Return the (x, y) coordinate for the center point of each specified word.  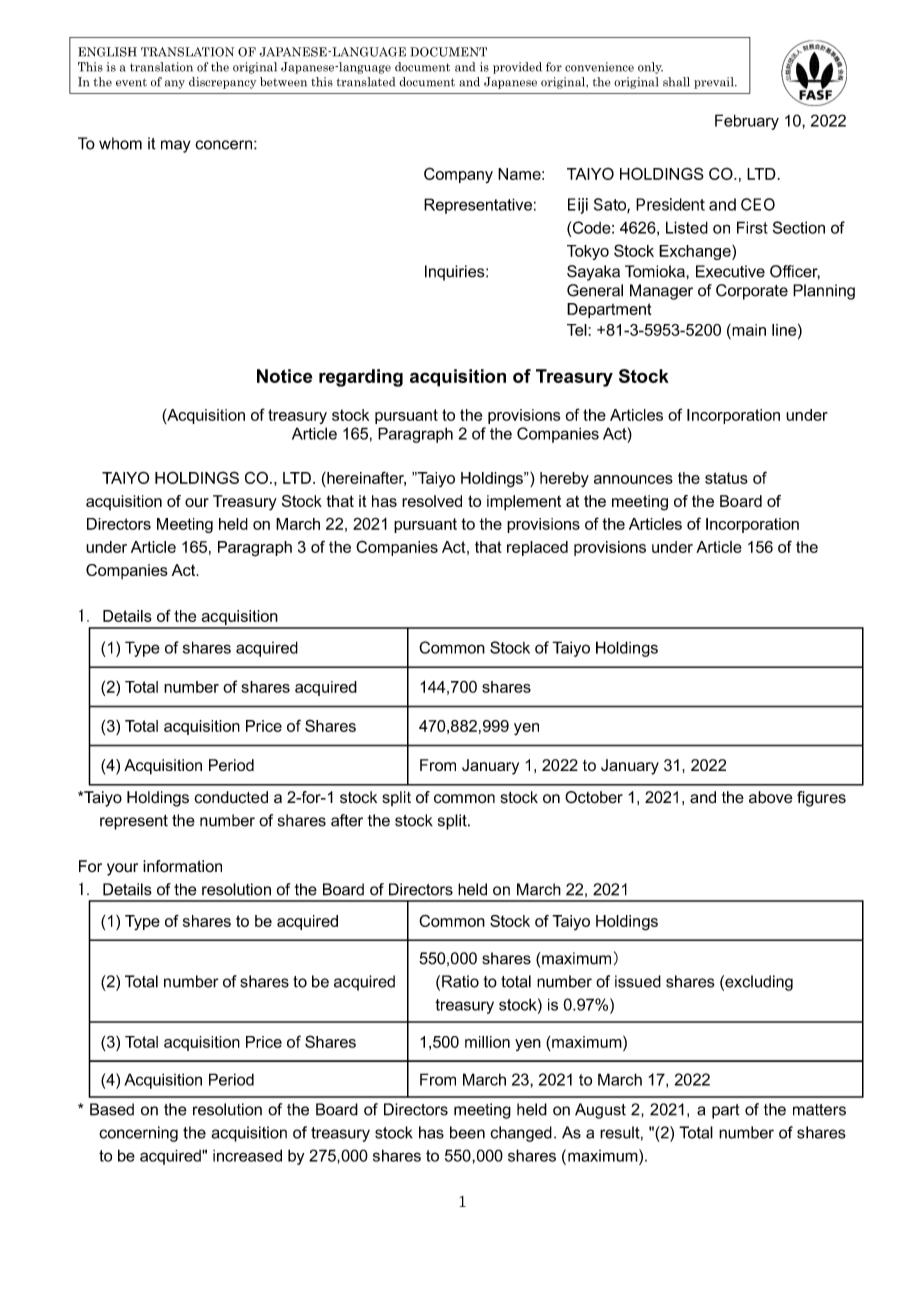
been (467, 1132)
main (748, 330)
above (771, 797)
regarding (361, 378)
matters (819, 1110)
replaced (537, 548)
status (726, 478)
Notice (284, 376)
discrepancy (222, 83)
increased (247, 1155)
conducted (231, 797)
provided (517, 68)
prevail (715, 83)
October (594, 797)
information (182, 866)
